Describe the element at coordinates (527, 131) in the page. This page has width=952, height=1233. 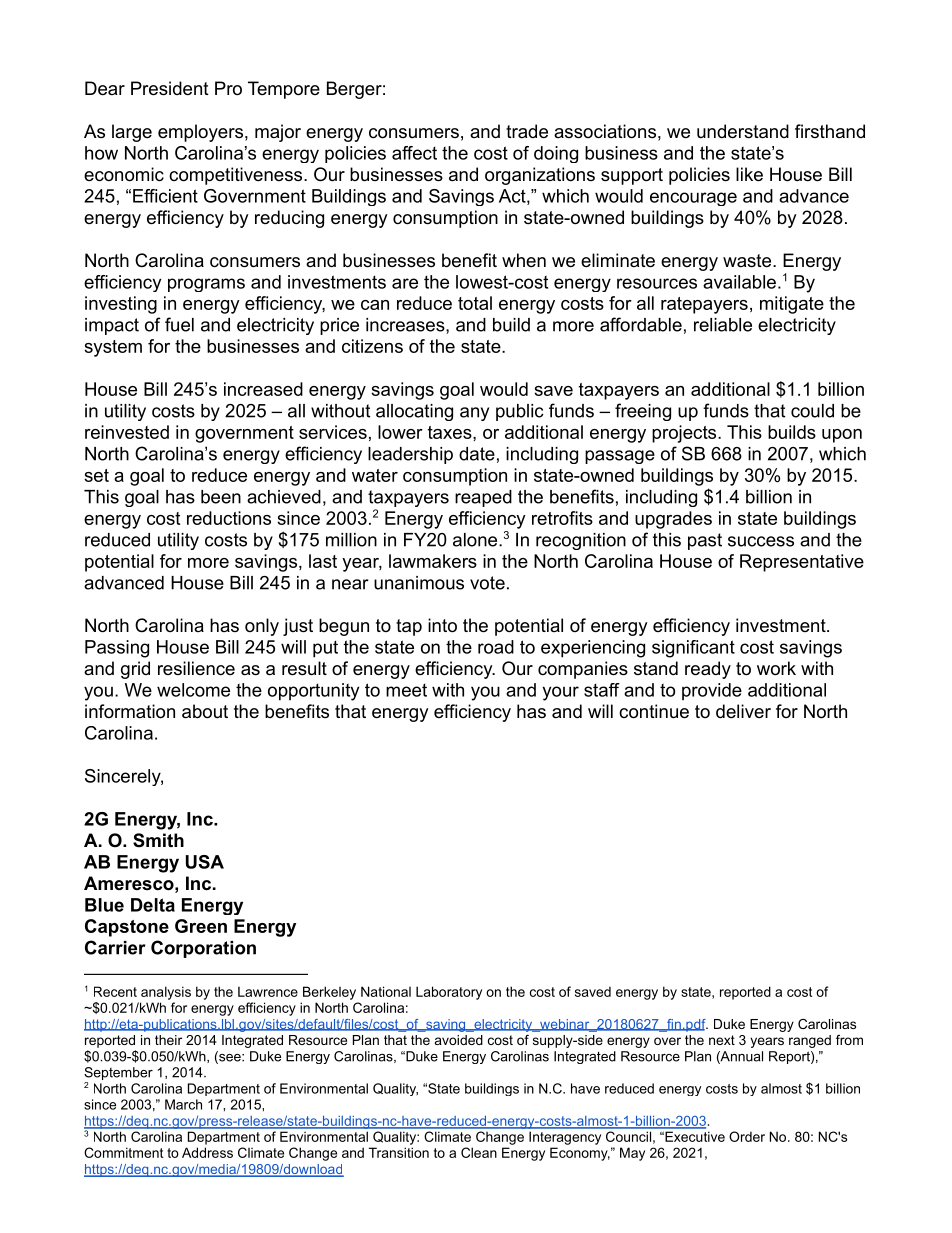
I see `trade` at that location.
